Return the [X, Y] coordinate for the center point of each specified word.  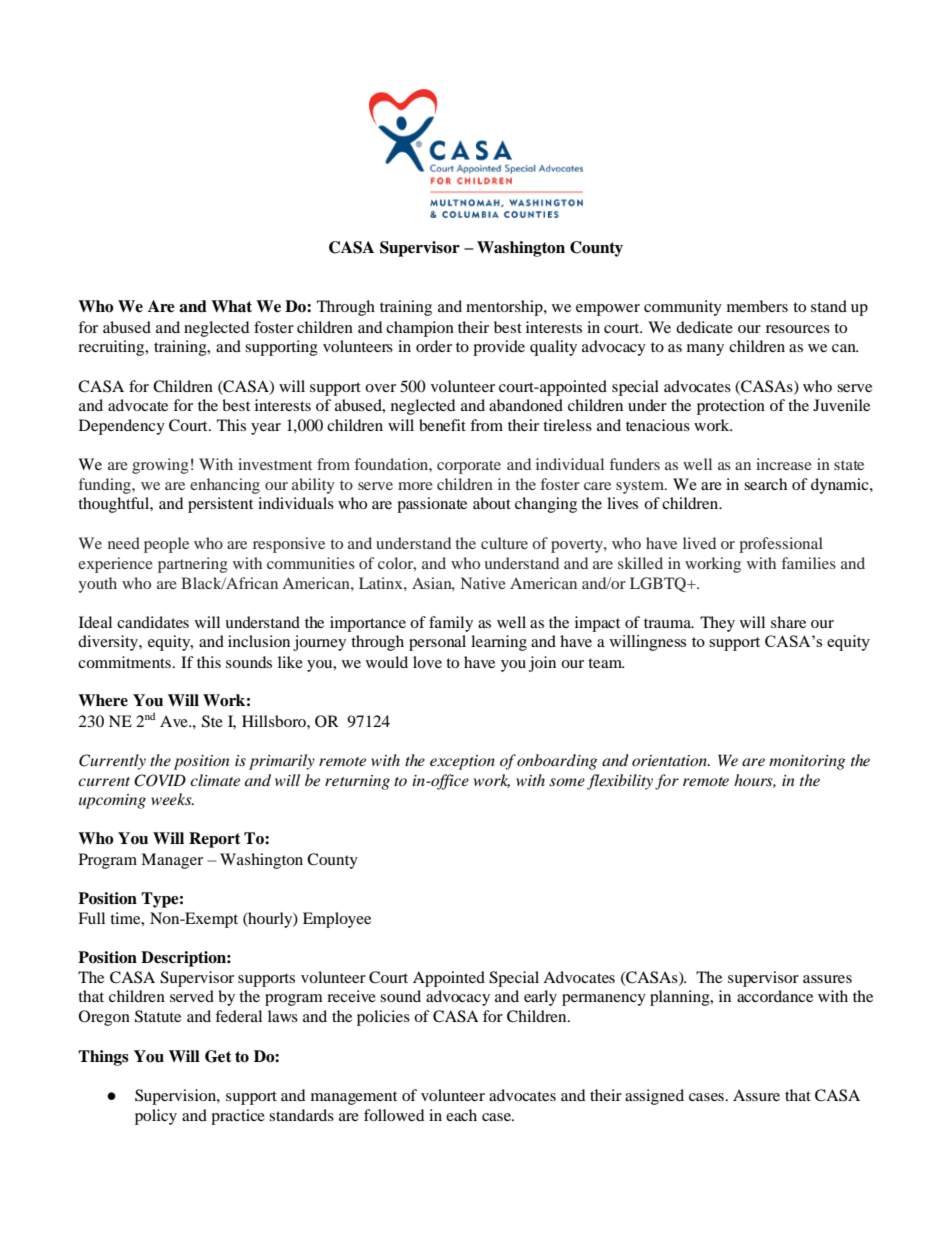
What [231, 306]
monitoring [807, 762]
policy [156, 1117]
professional [781, 545]
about [492, 503]
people [166, 545]
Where [103, 700]
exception [462, 762]
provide [499, 348]
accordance [775, 996]
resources [798, 329]
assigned [654, 1097]
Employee [337, 920]
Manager [172, 861]
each [461, 1115]
